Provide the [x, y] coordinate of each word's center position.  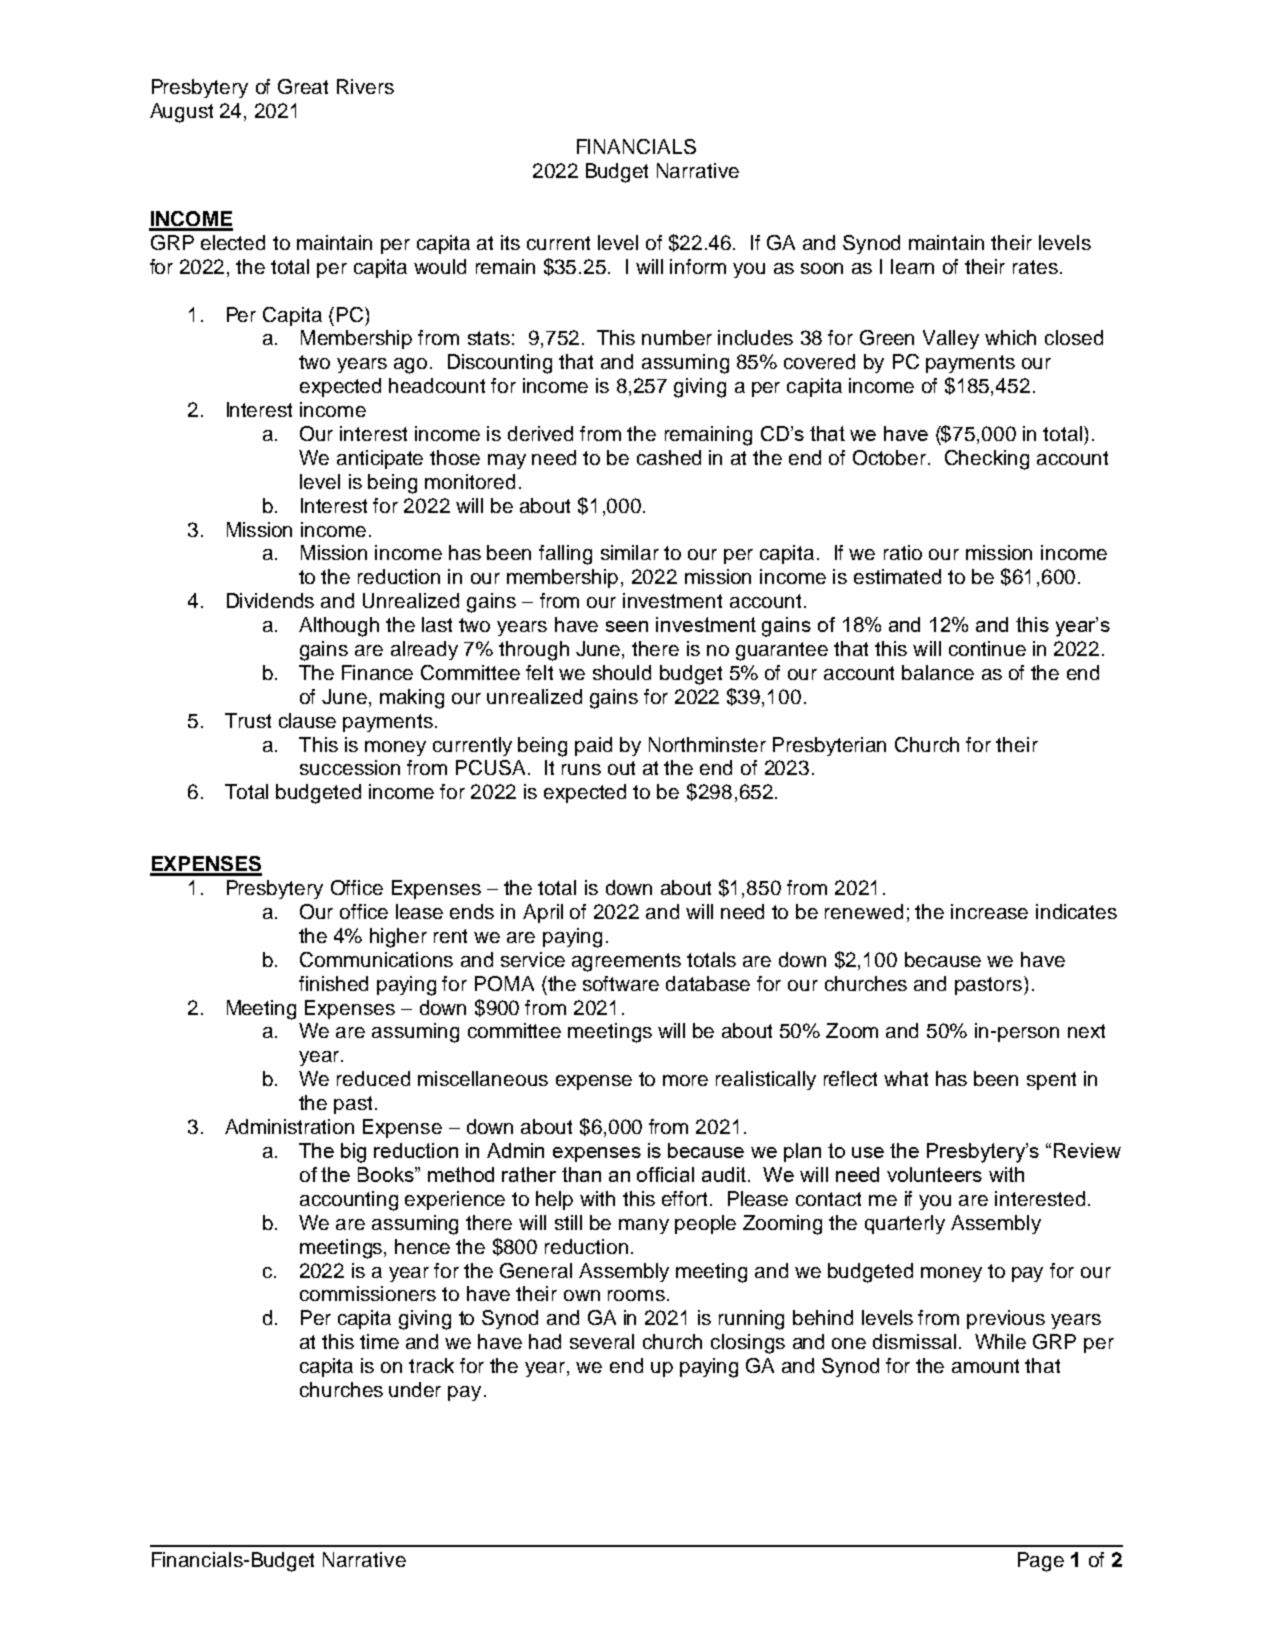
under [415, 1389]
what [906, 1078]
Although [339, 627]
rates [1035, 267]
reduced [373, 1078]
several [602, 1341]
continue [987, 648]
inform [698, 266]
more [685, 1080]
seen [627, 626]
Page [1041, 1562]
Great [303, 86]
